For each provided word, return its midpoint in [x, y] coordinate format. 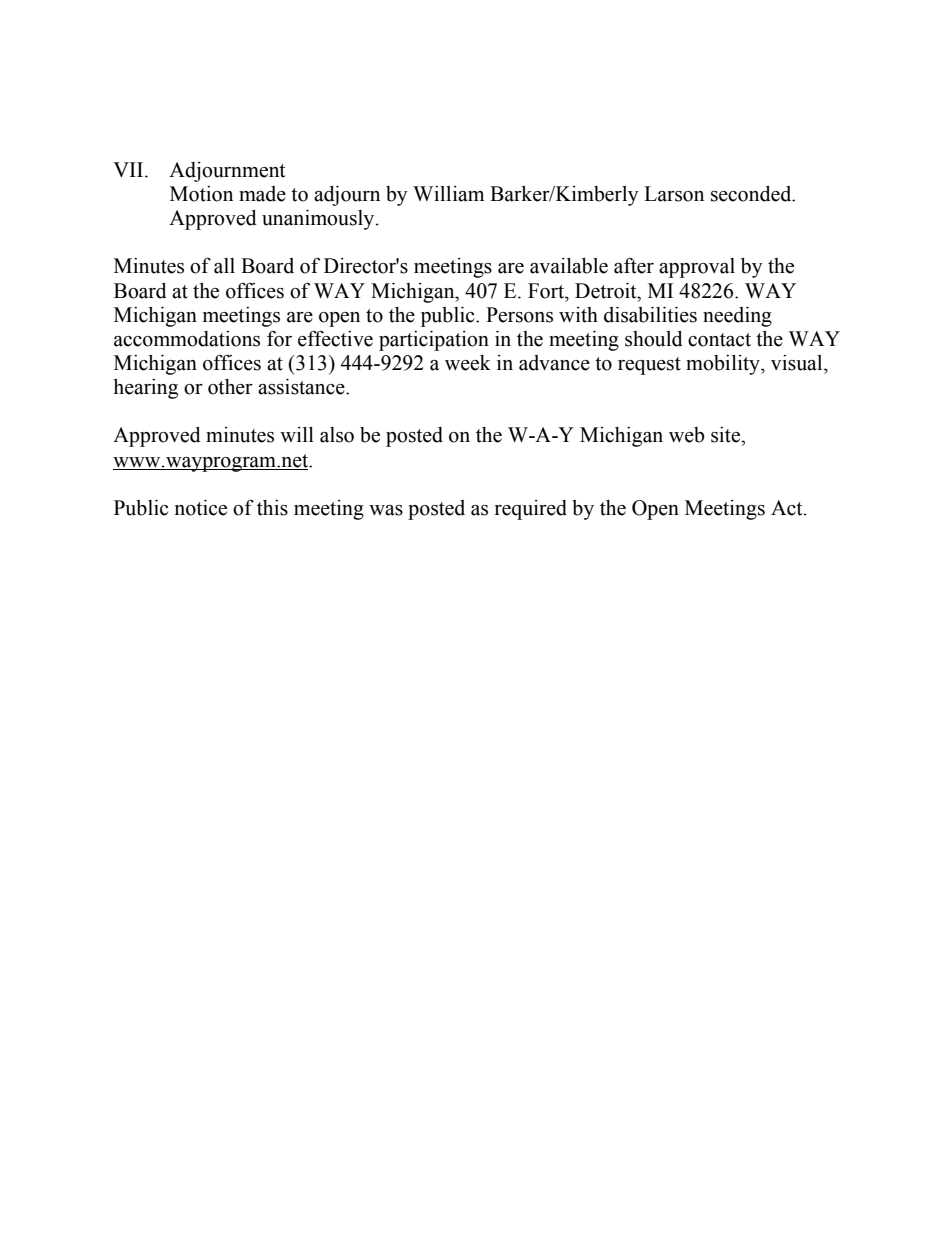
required [531, 510]
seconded [752, 194]
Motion [201, 194]
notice [201, 508]
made [262, 194]
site [726, 435]
